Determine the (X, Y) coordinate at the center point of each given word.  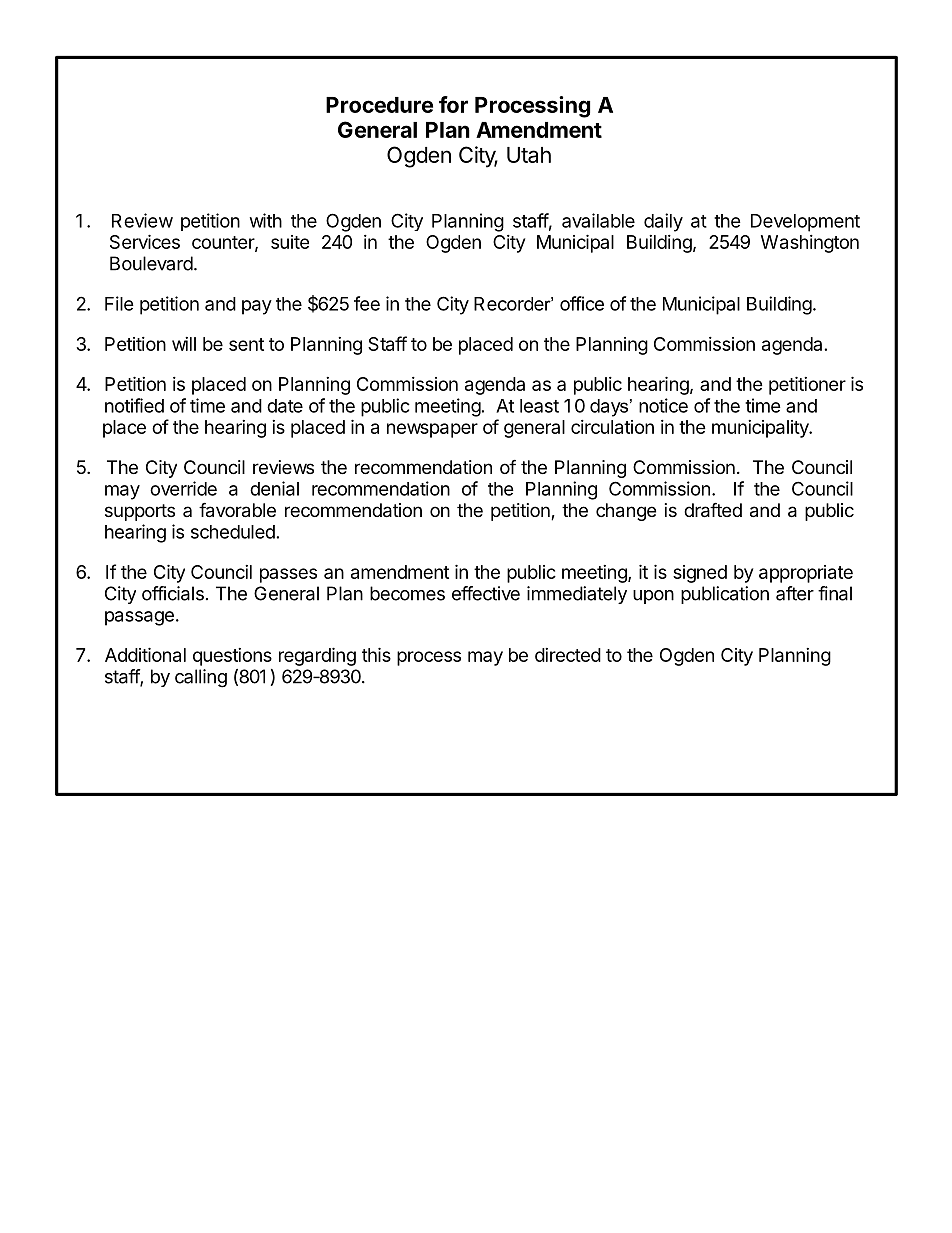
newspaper (432, 430)
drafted (713, 510)
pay (257, 307)
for (453, 104)
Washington (810, 244)
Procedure (379, 105)
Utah (529, 155)
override (183, 488)
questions (232, 657)
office (582, 303)
